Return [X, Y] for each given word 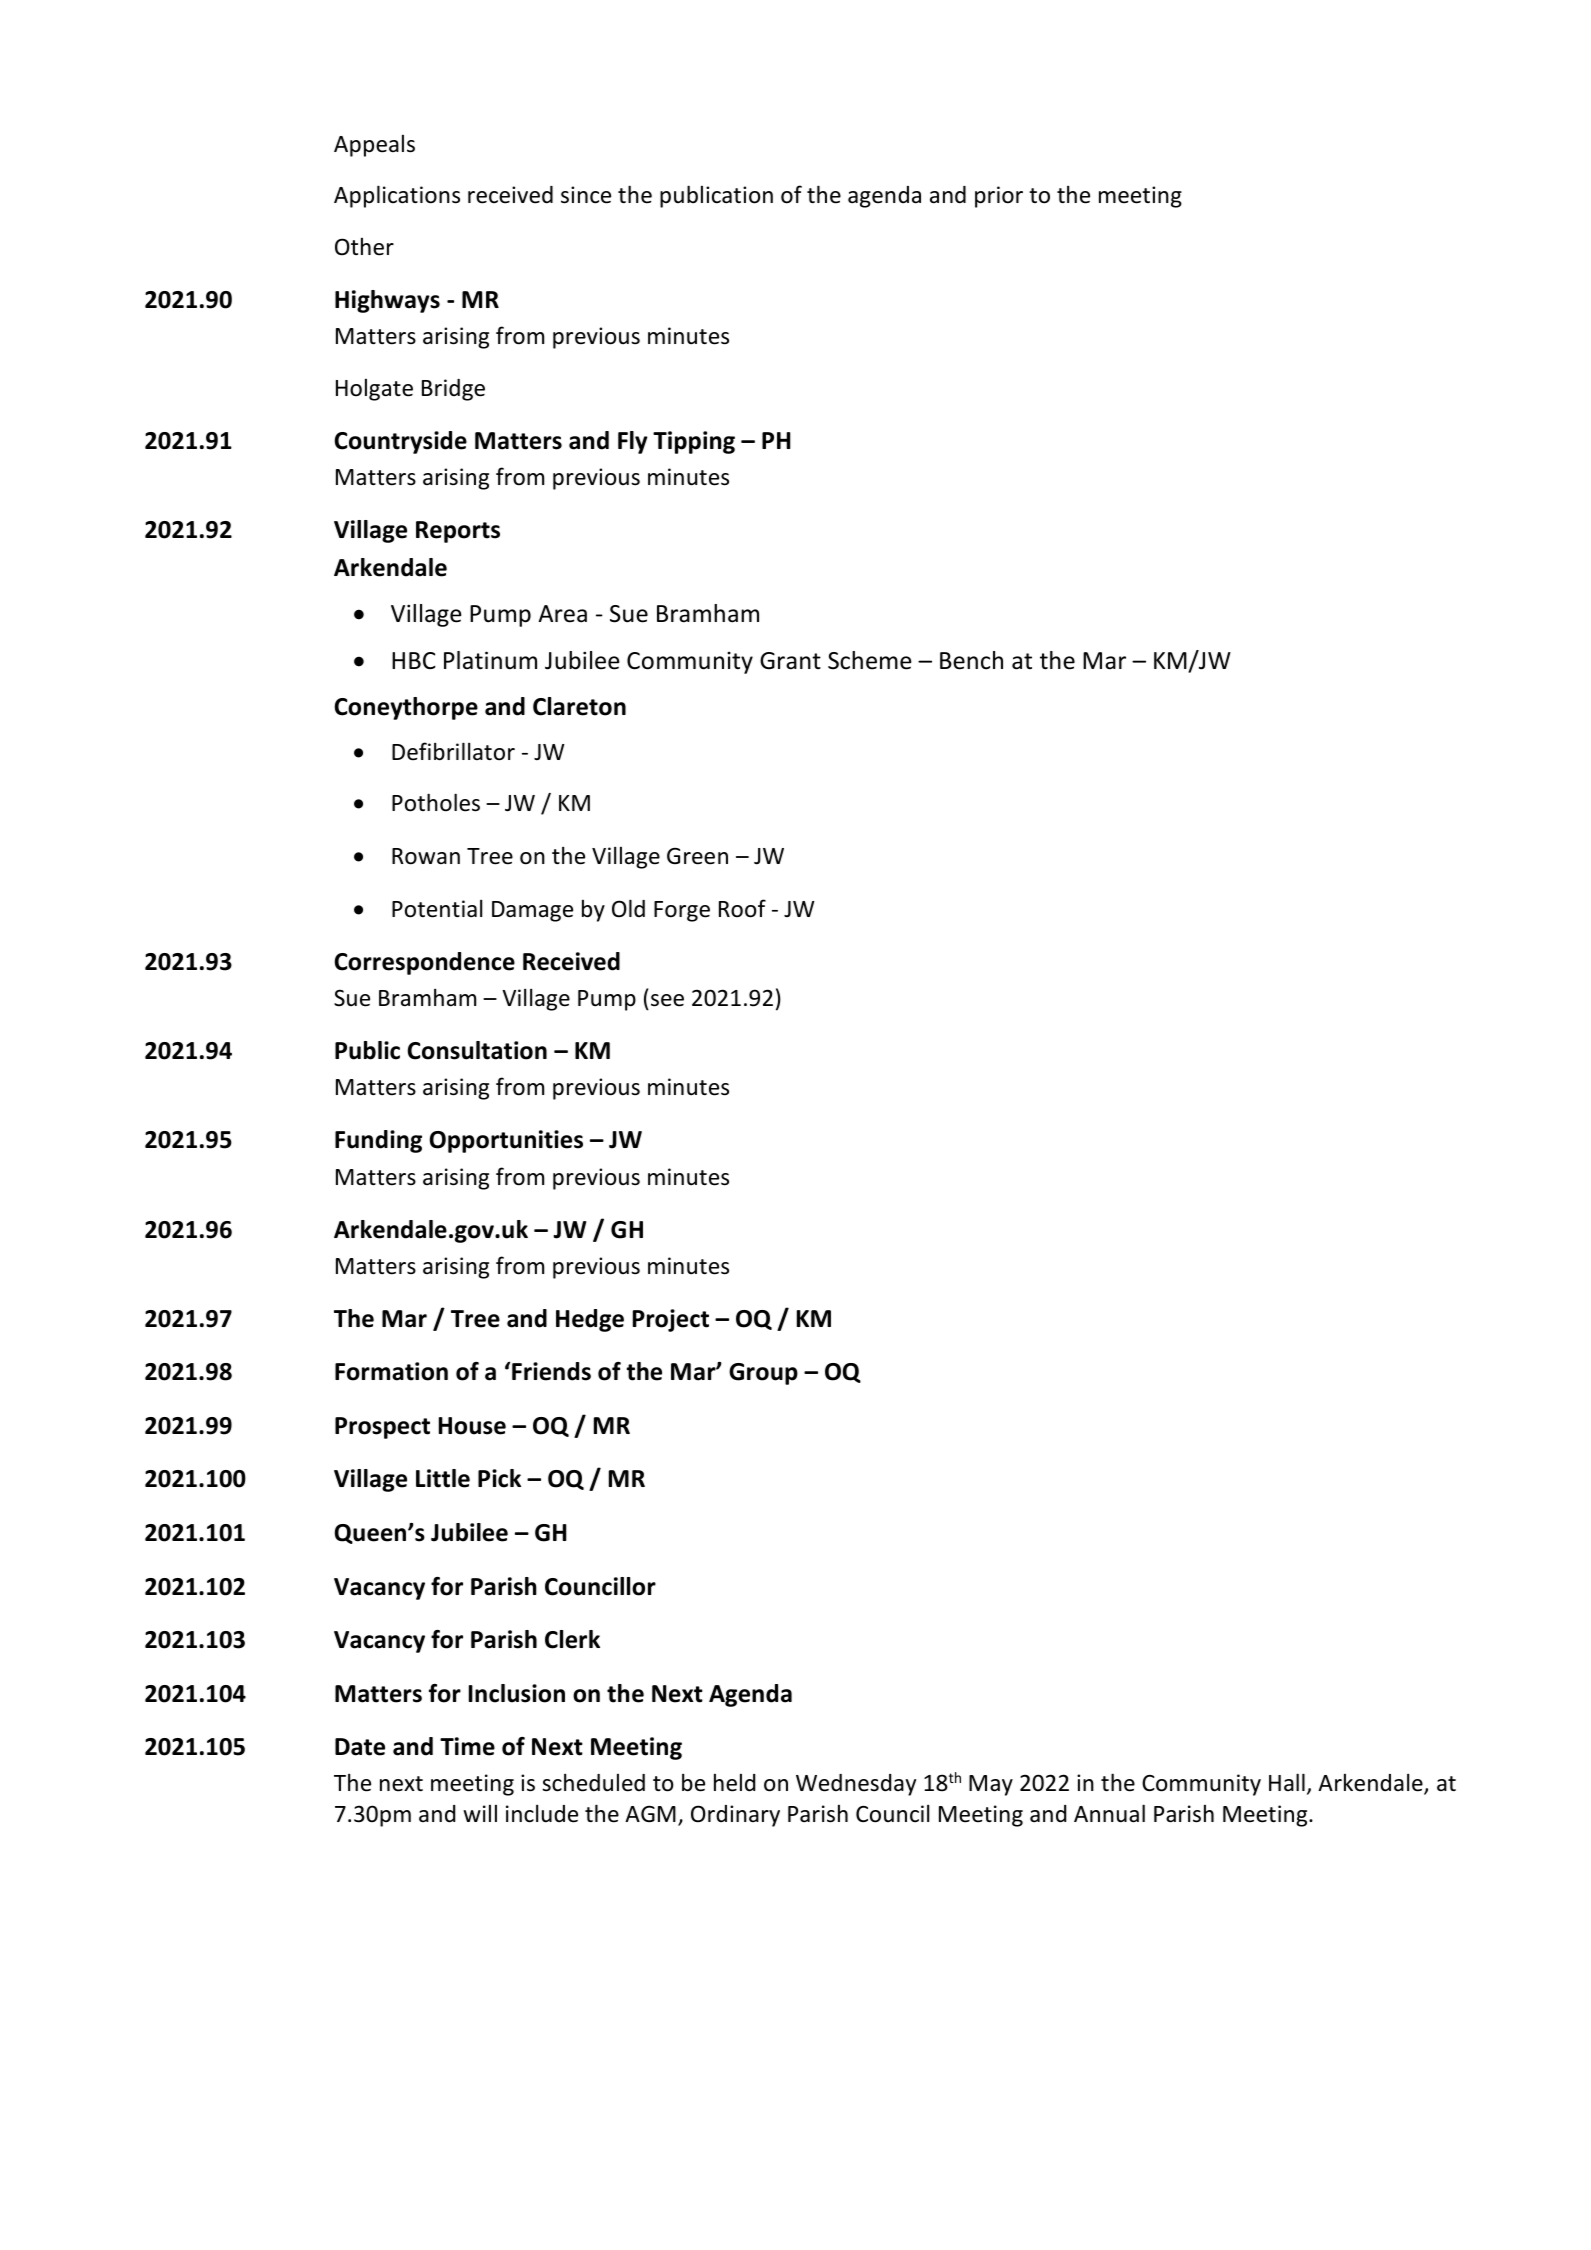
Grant [790, 661]
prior [999, 197]
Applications [397, 196]
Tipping [694, 442]
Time [467, 1746]
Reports [458, 532]
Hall [1287, 1782]
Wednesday [856, 1785]
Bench [971, 660]
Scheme [869, 660]
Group [763, 1374]
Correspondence [424, 963]
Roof [742, 908]
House [472, 1426]
